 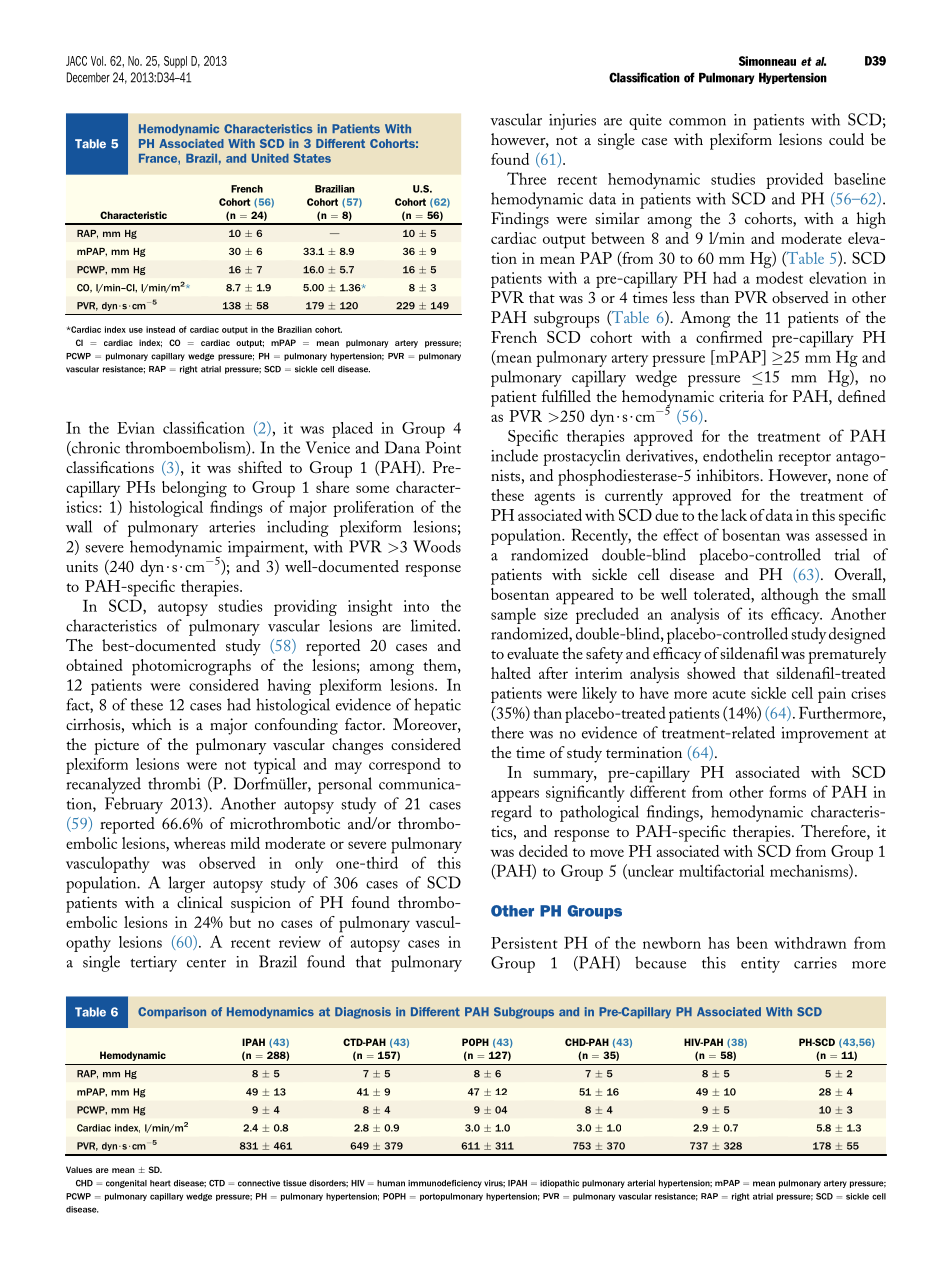 I want to click on photomicrographs, so click(x=191, y=667).
